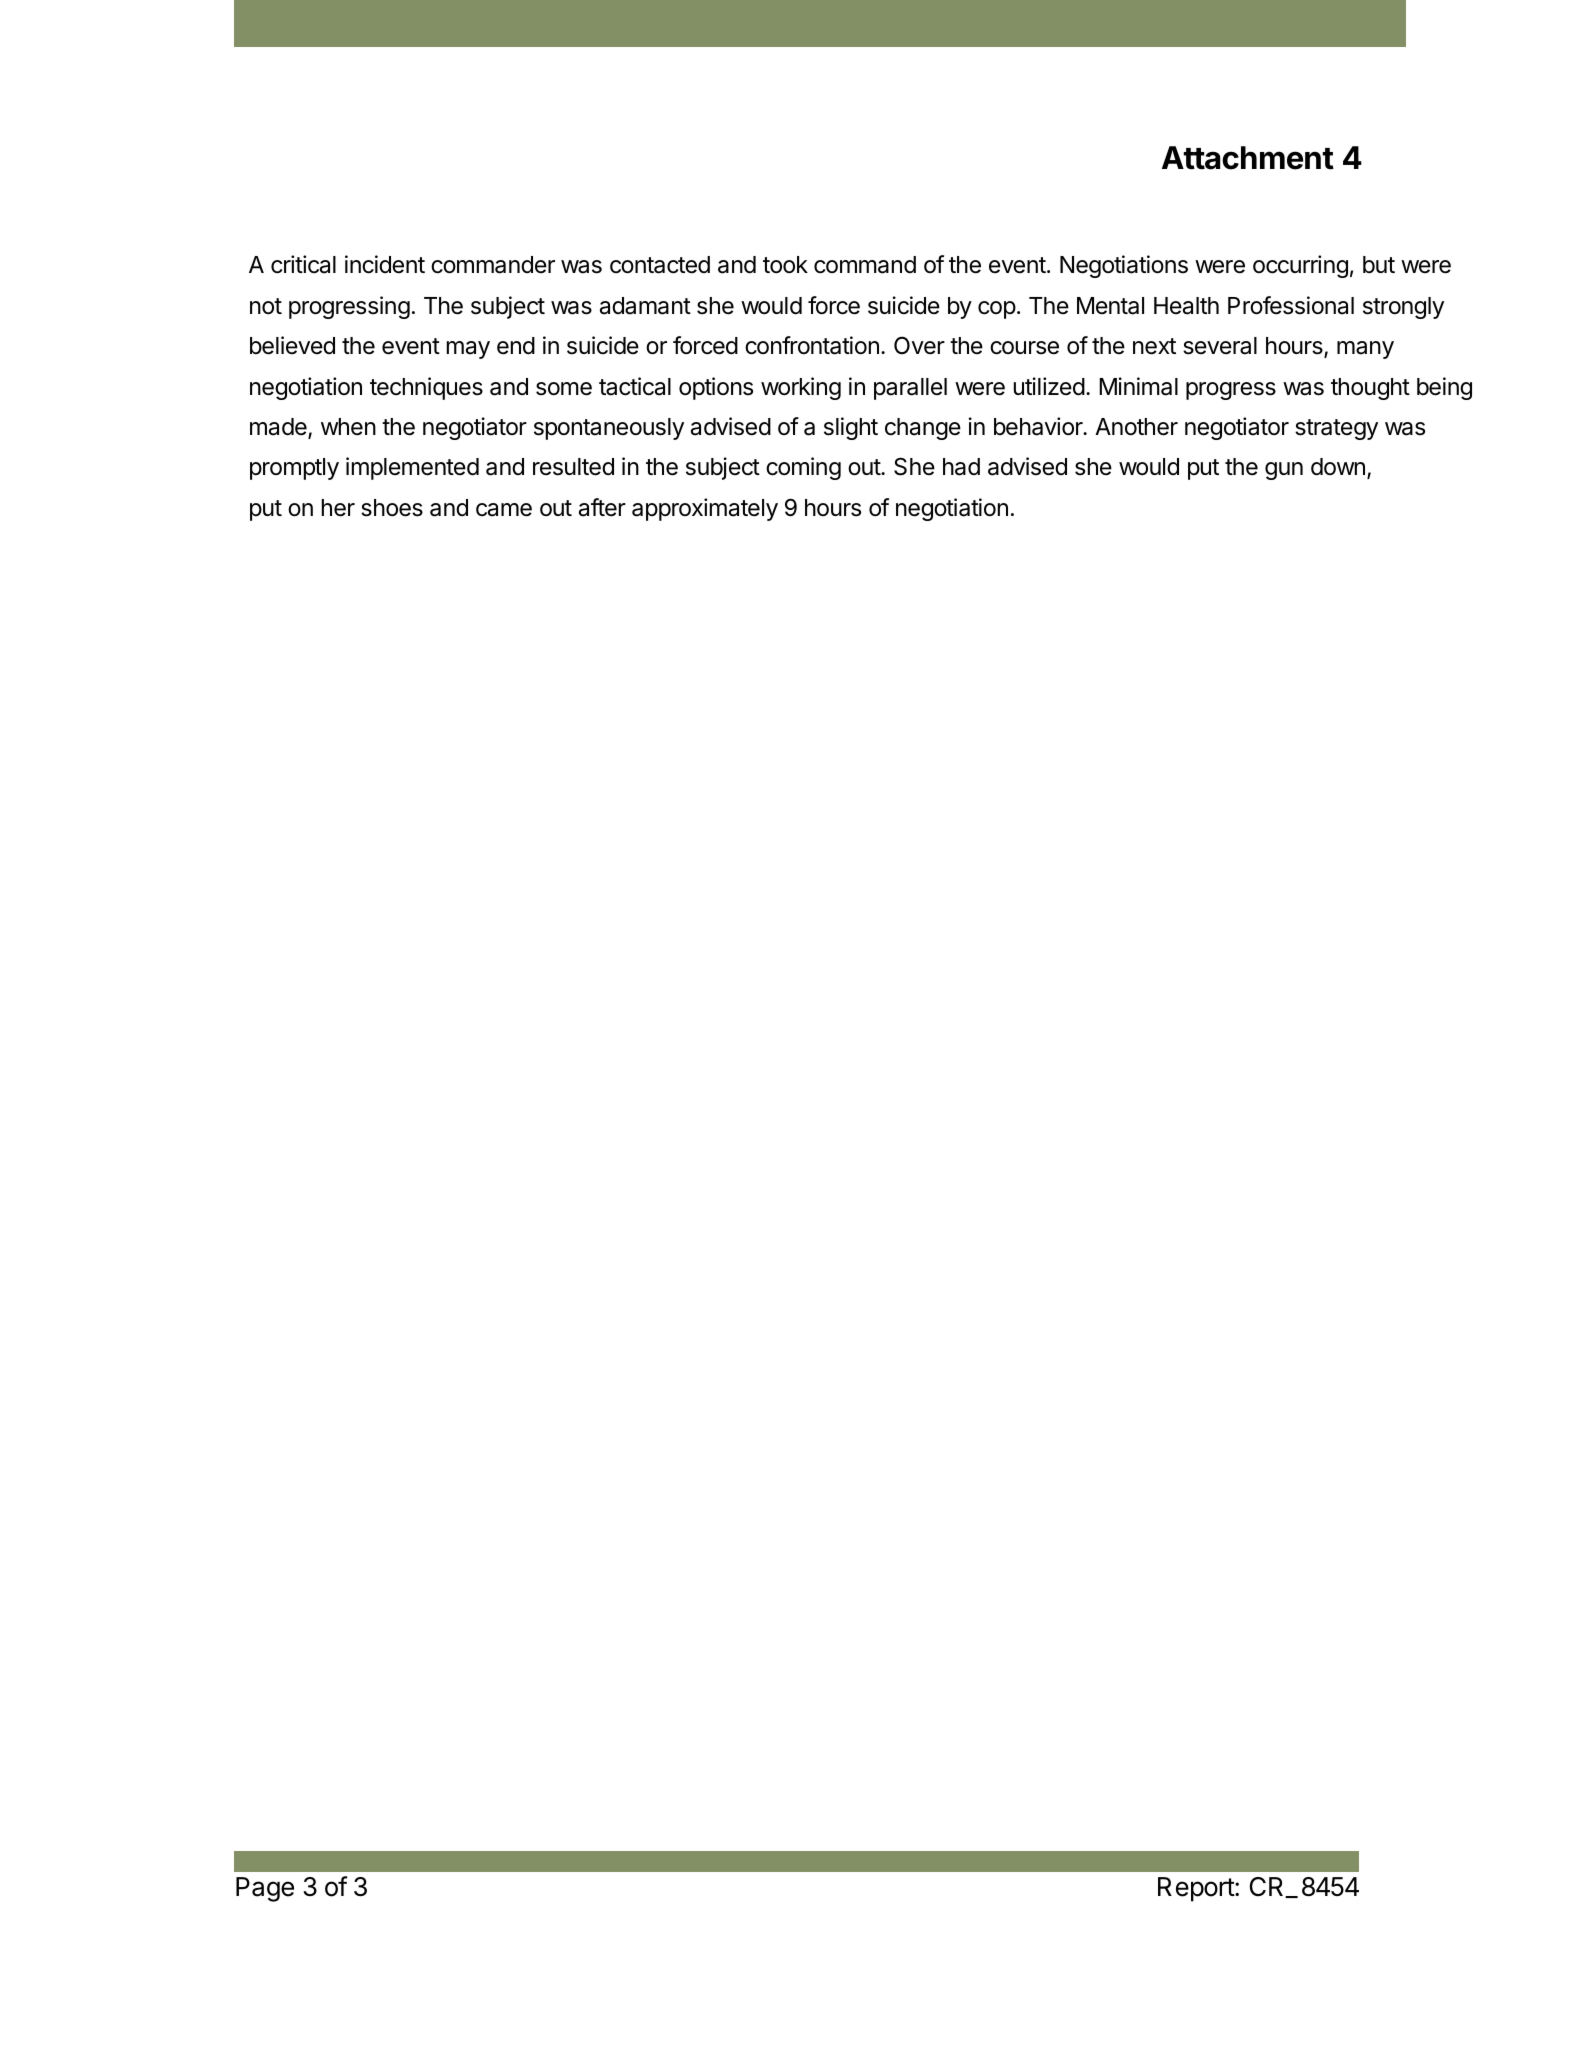 The image size is (1593, 2061). What do you see at coordinates (602, 507) in the screenshot?
I see `after` at bounding box center [602, 507].
